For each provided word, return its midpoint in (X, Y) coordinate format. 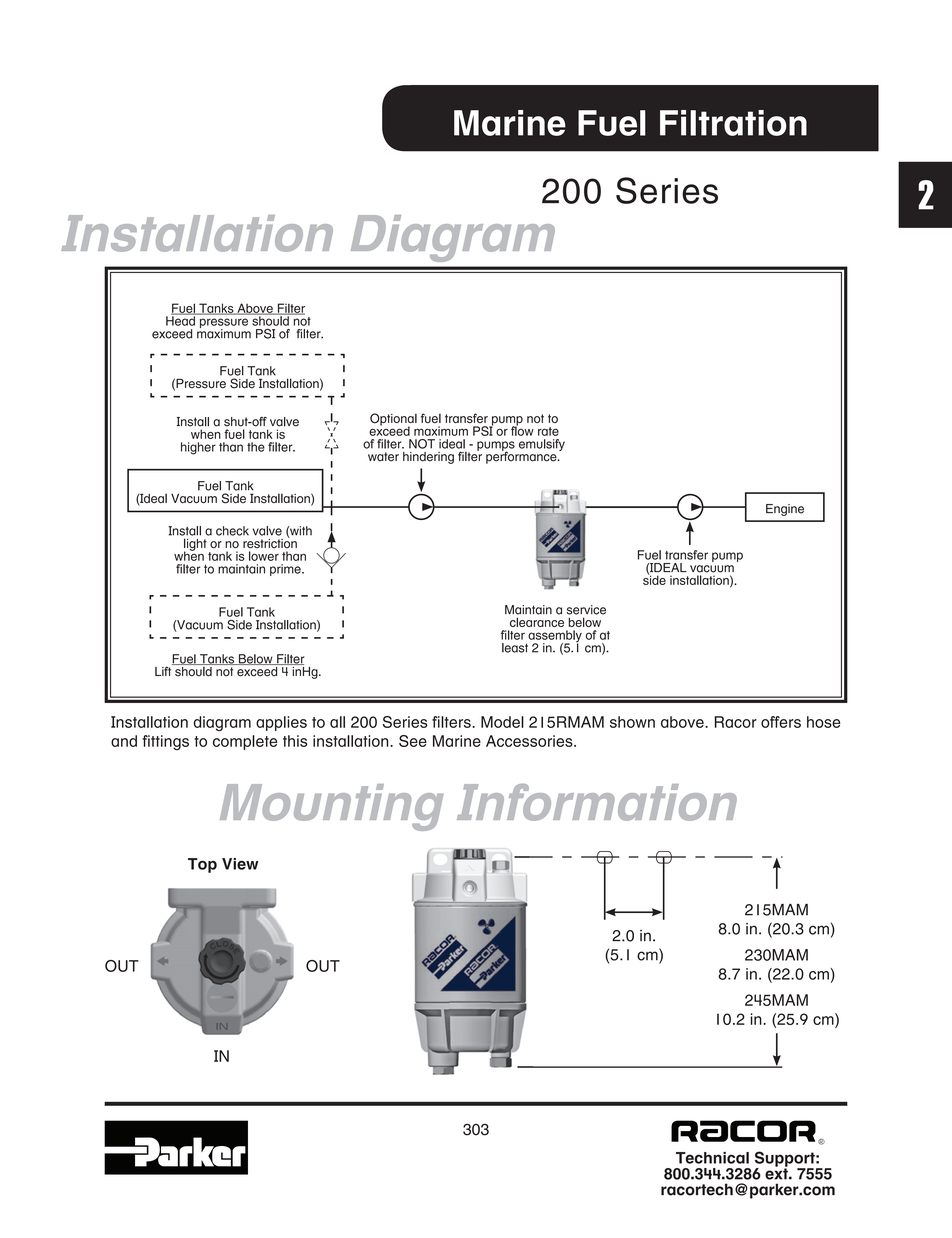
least (515, 648)
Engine (785, 510)
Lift (164, 670)
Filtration (733, 123)
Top (202, 865)
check (232, 531)
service (586, 610)
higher (198, 448)
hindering (428, 458)
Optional (393, 420)
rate (548, 431)
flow (522, 430)
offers (781, 722)
